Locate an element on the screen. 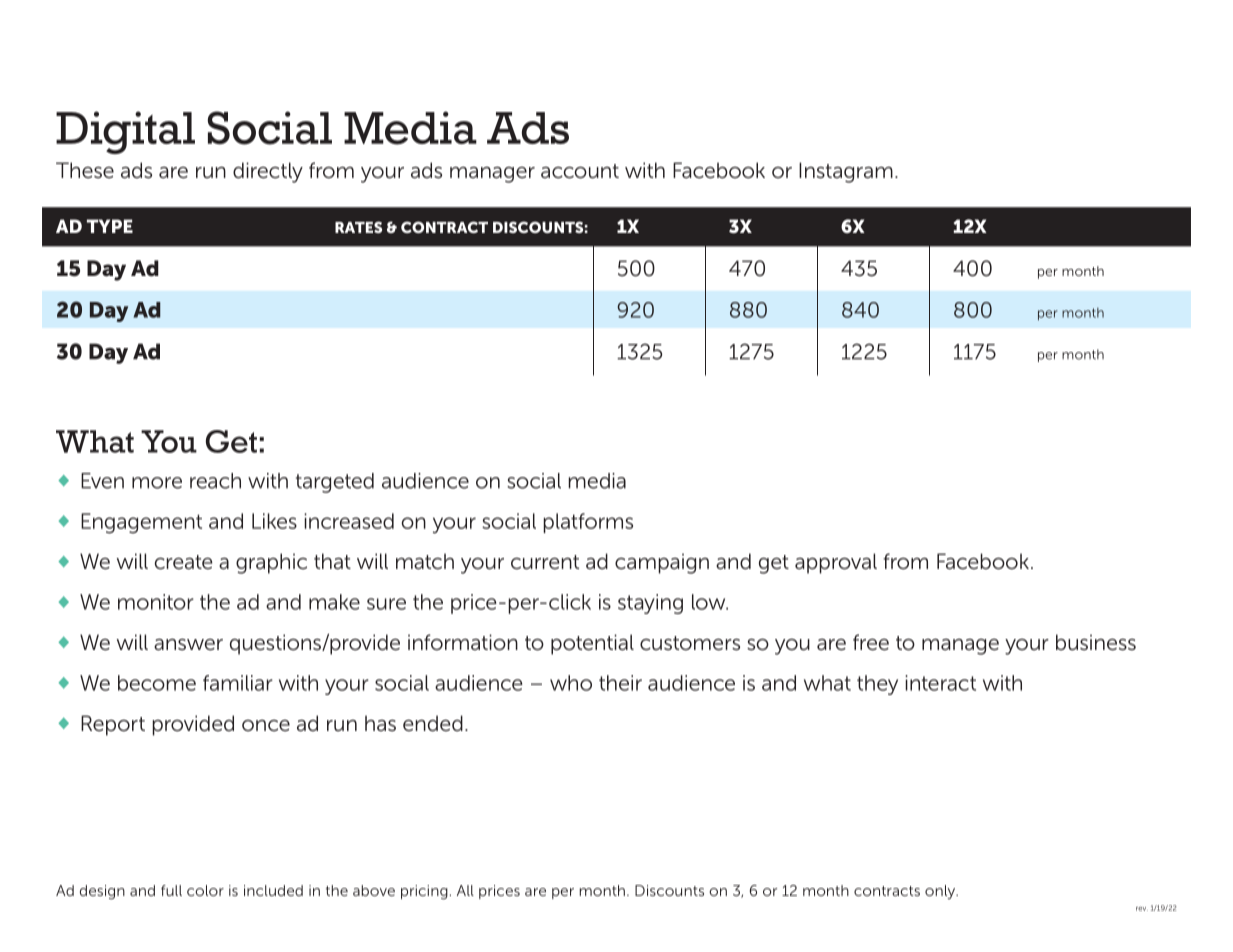 This screenshot has width=1233, height=952. color is located at coordinates (205, 890).
